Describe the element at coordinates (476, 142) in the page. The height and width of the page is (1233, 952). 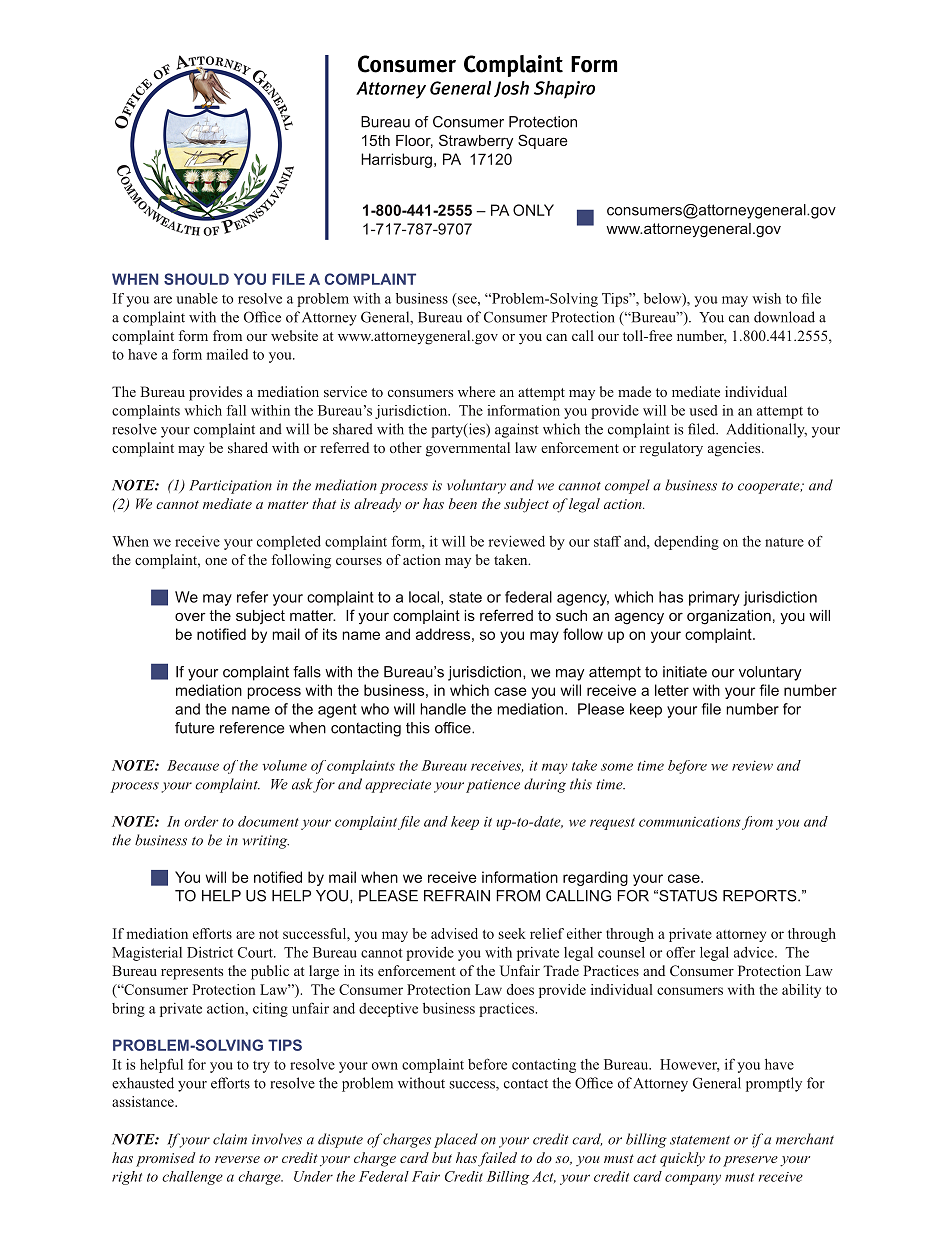
I see `Strawberry` at that location.
